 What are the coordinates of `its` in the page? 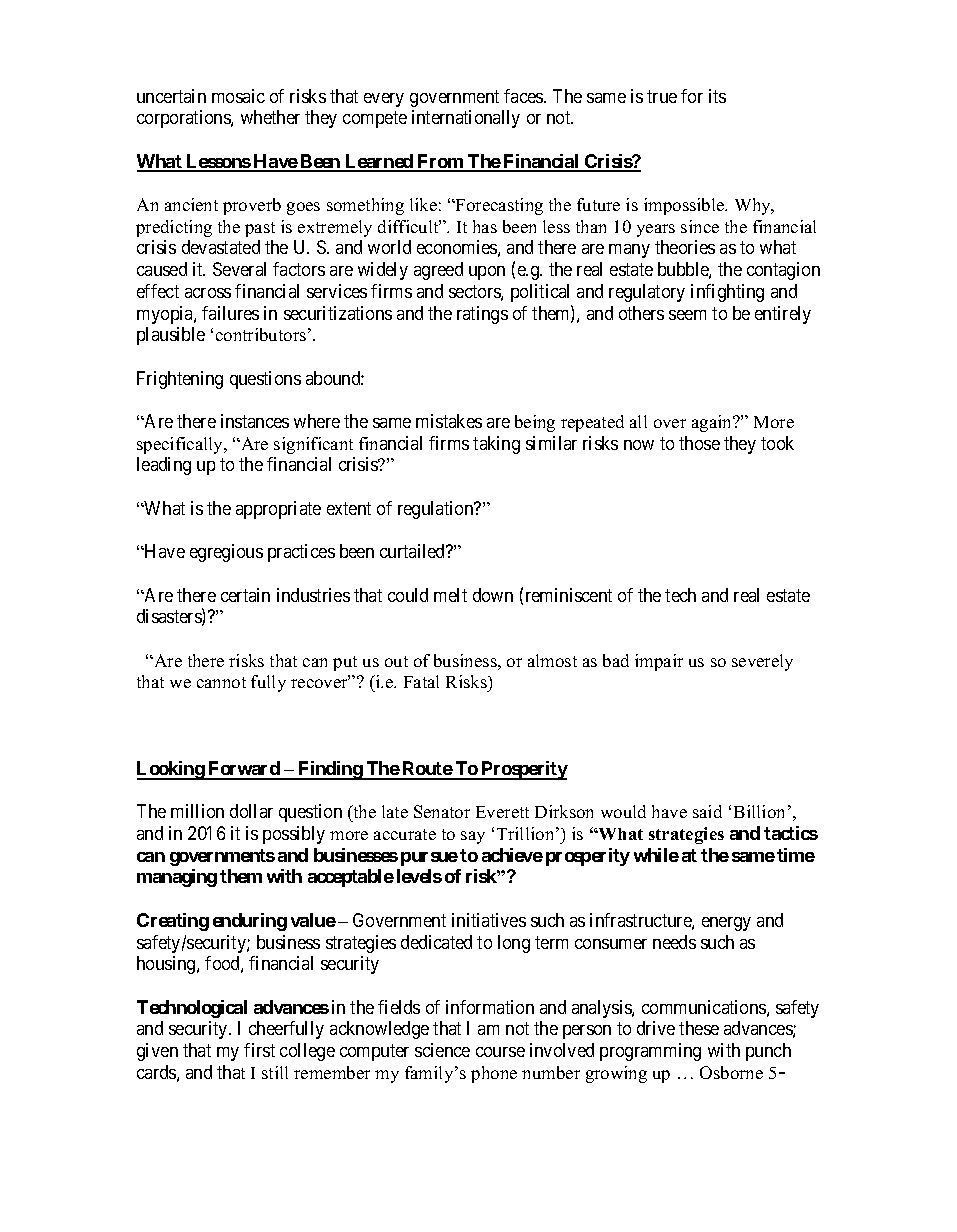 It's located at (717, 96).
